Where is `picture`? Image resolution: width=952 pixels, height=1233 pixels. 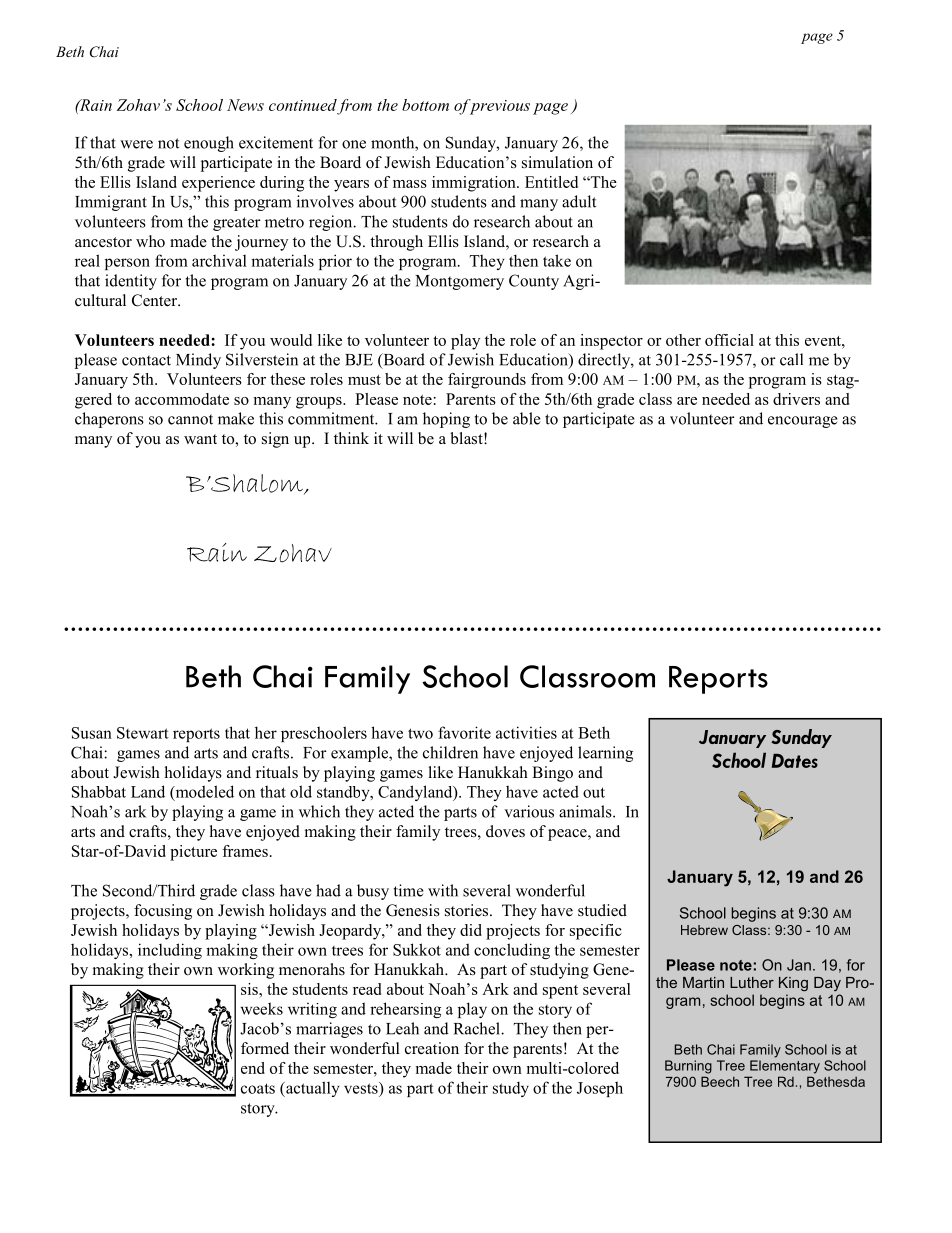 picture is located at coordinates (193, 853).
